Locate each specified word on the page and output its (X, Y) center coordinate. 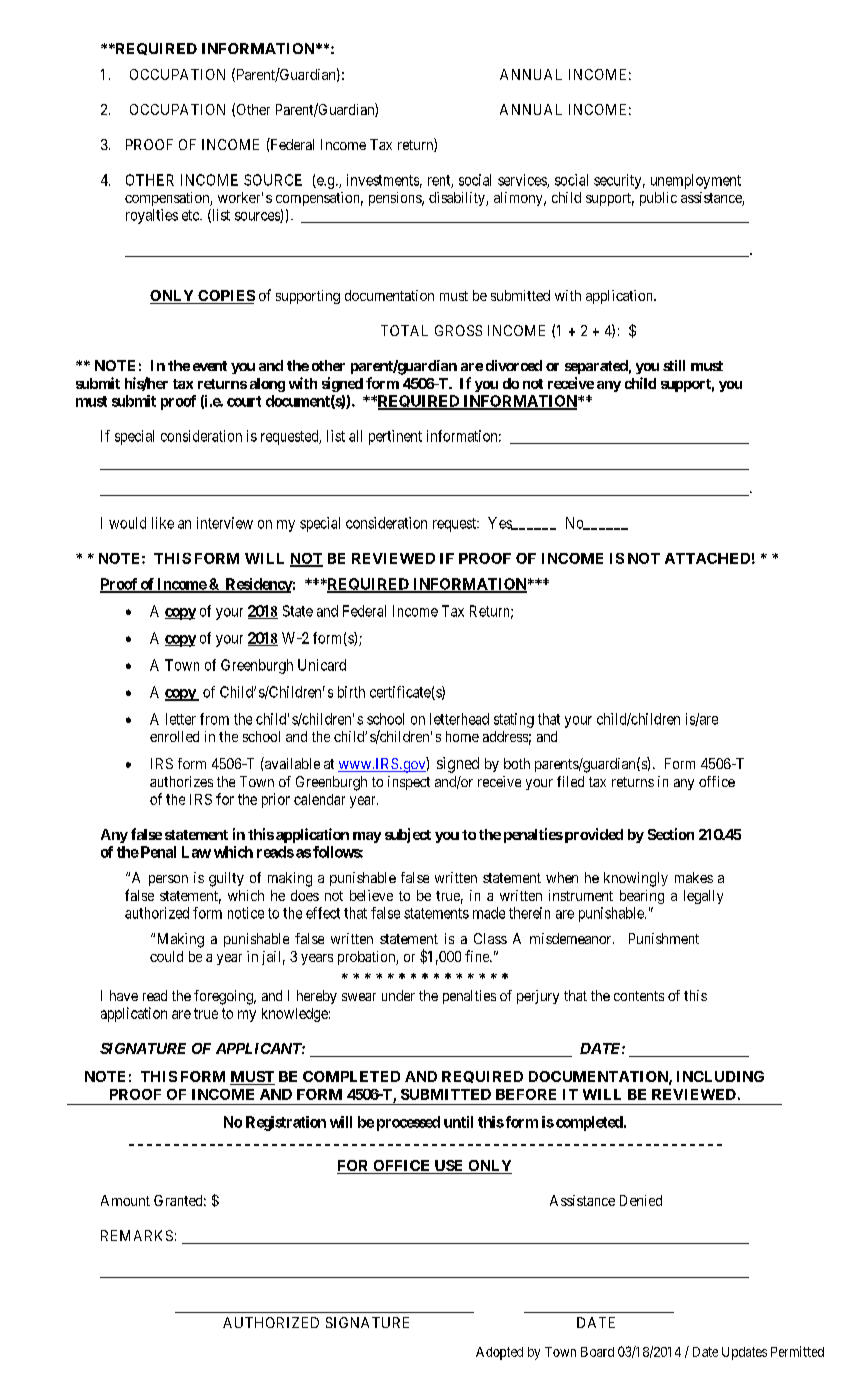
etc (191, 215)
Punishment (664, 938)
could (166, 956)
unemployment (696, 181)
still (674, 365)
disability (458, 199)
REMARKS (137, 1235)
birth (351, 692)
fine (478, 956)
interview (225, 523)
